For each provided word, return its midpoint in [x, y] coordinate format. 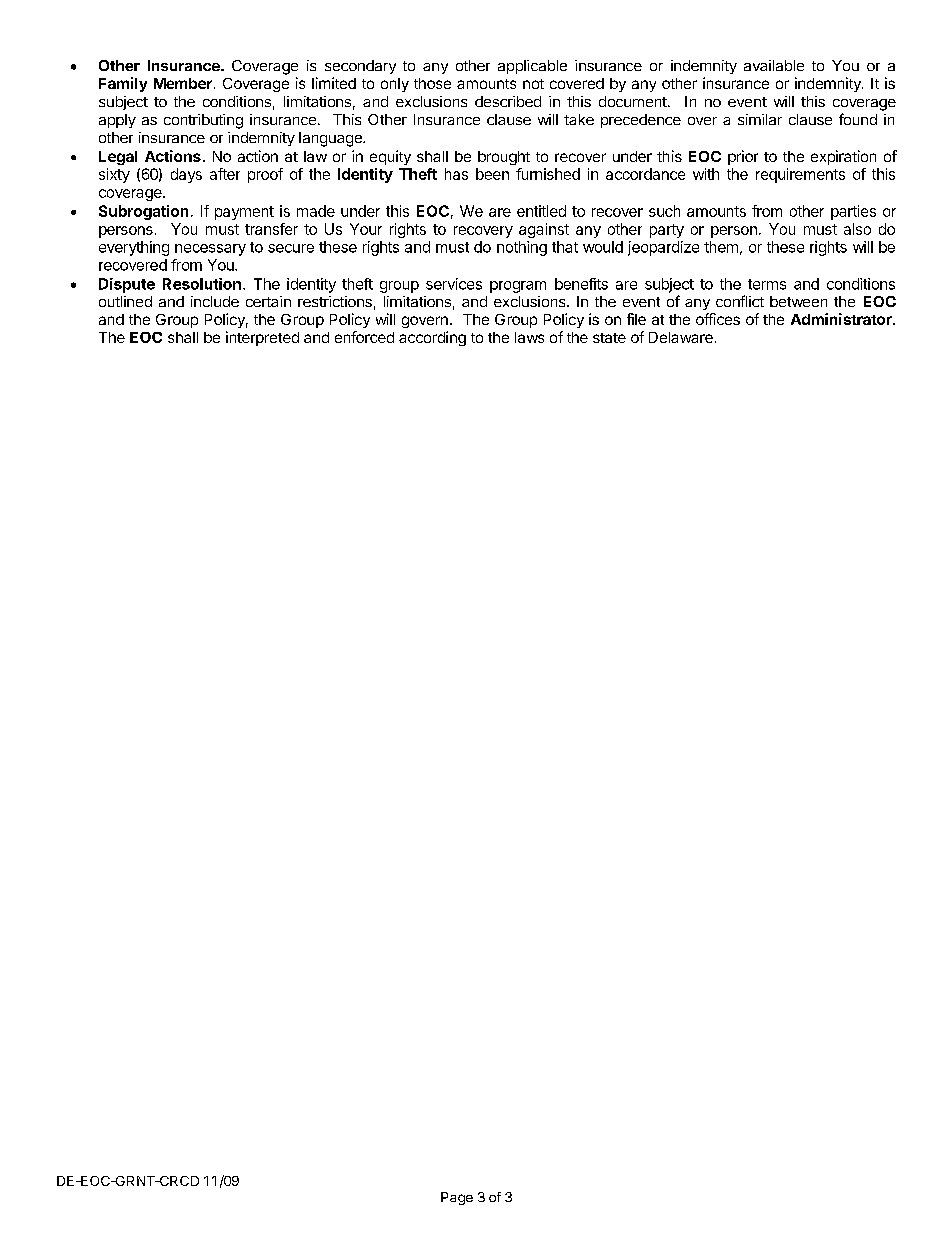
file [636, 319]
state [609, 338]
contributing [203, 121]
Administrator [842, 319]
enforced [364, 337]
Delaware [681, 337]
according [432, 338]
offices [718, 319]
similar [760, 119]
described [508, 101]
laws [529, 337]
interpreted [262, 338]
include [215, 301]
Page [457, 1198]
